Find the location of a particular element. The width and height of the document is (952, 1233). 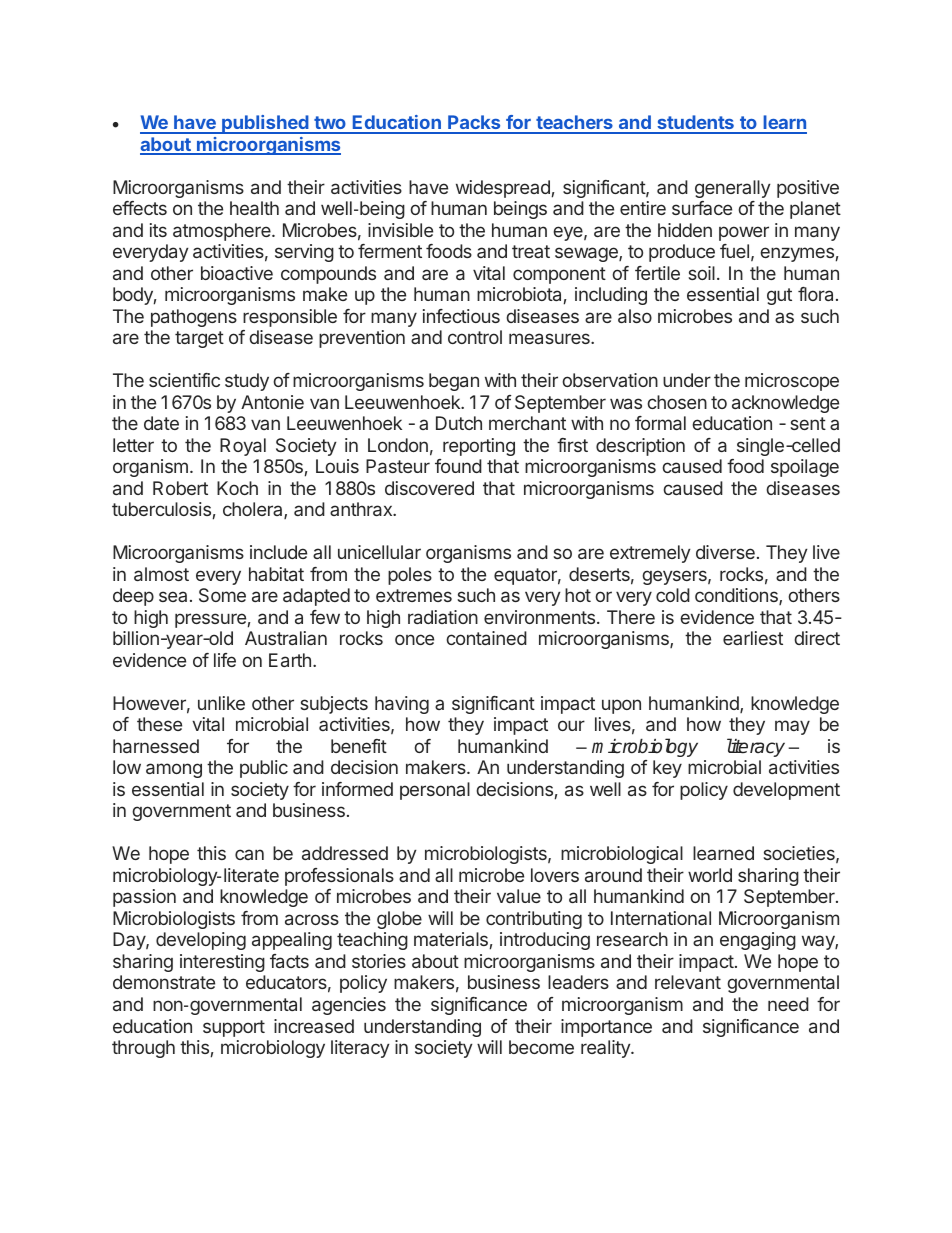

widespread is located at coordinates (503, 189).
